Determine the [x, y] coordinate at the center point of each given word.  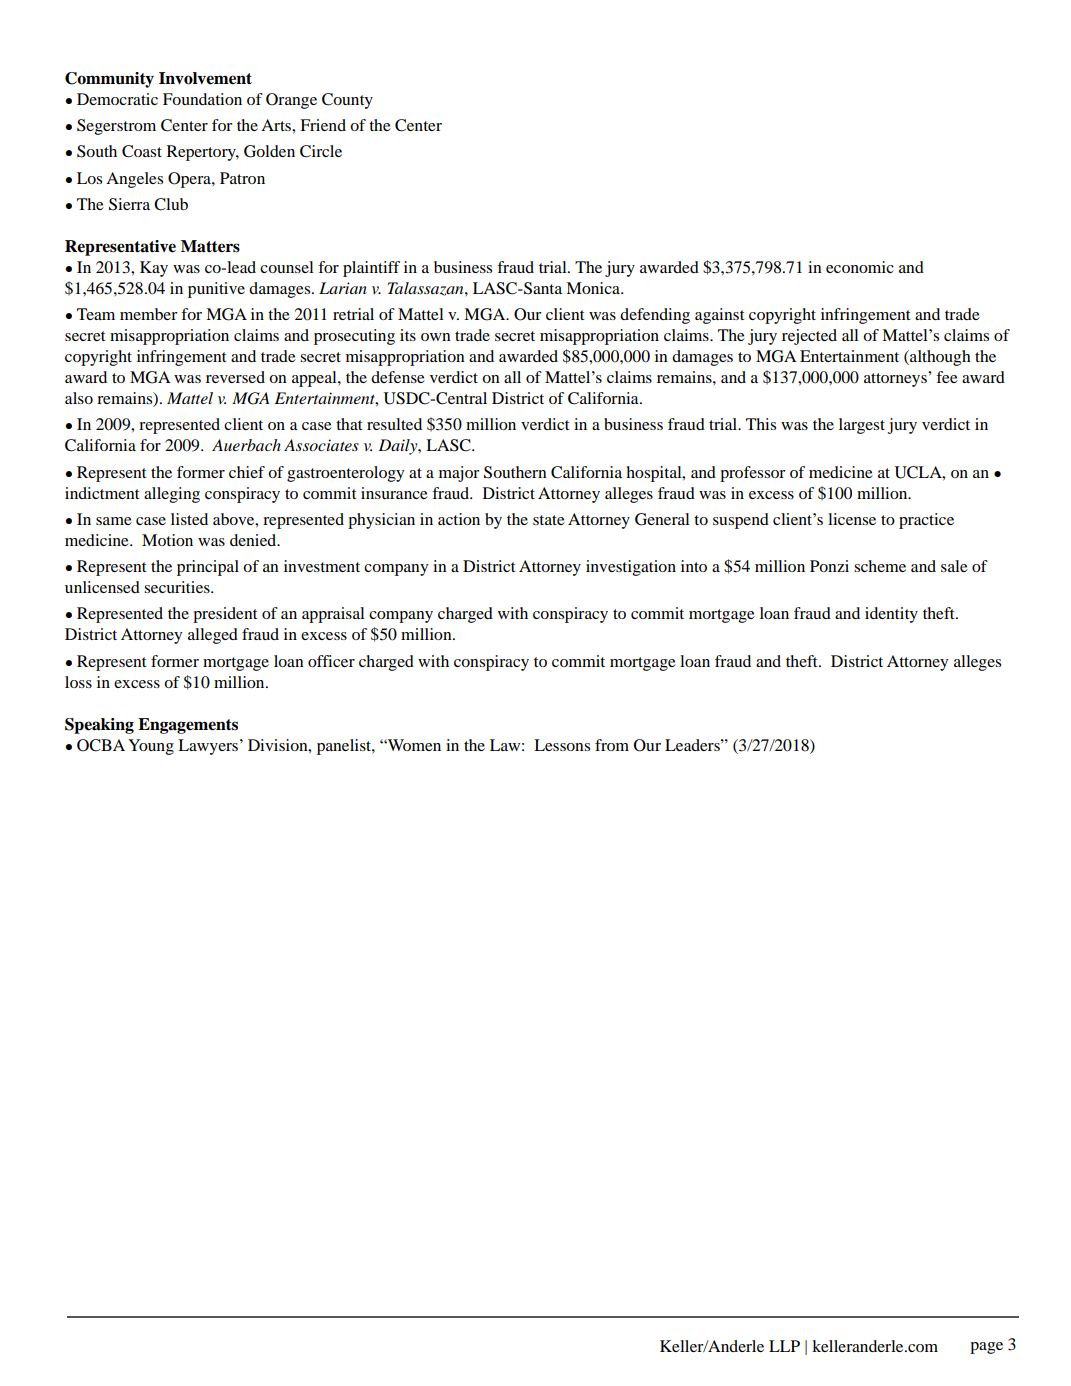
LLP [784, 1346]
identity [891, 615]
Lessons [562, 745]
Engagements [188, 726]
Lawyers [209, 747]
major [459, 474]
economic [860, 267]
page [986, 1348]
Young [151, 747]
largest [862, 426]
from [612, 745]
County [347, 101]
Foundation [202, 99]
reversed [235, 377]
